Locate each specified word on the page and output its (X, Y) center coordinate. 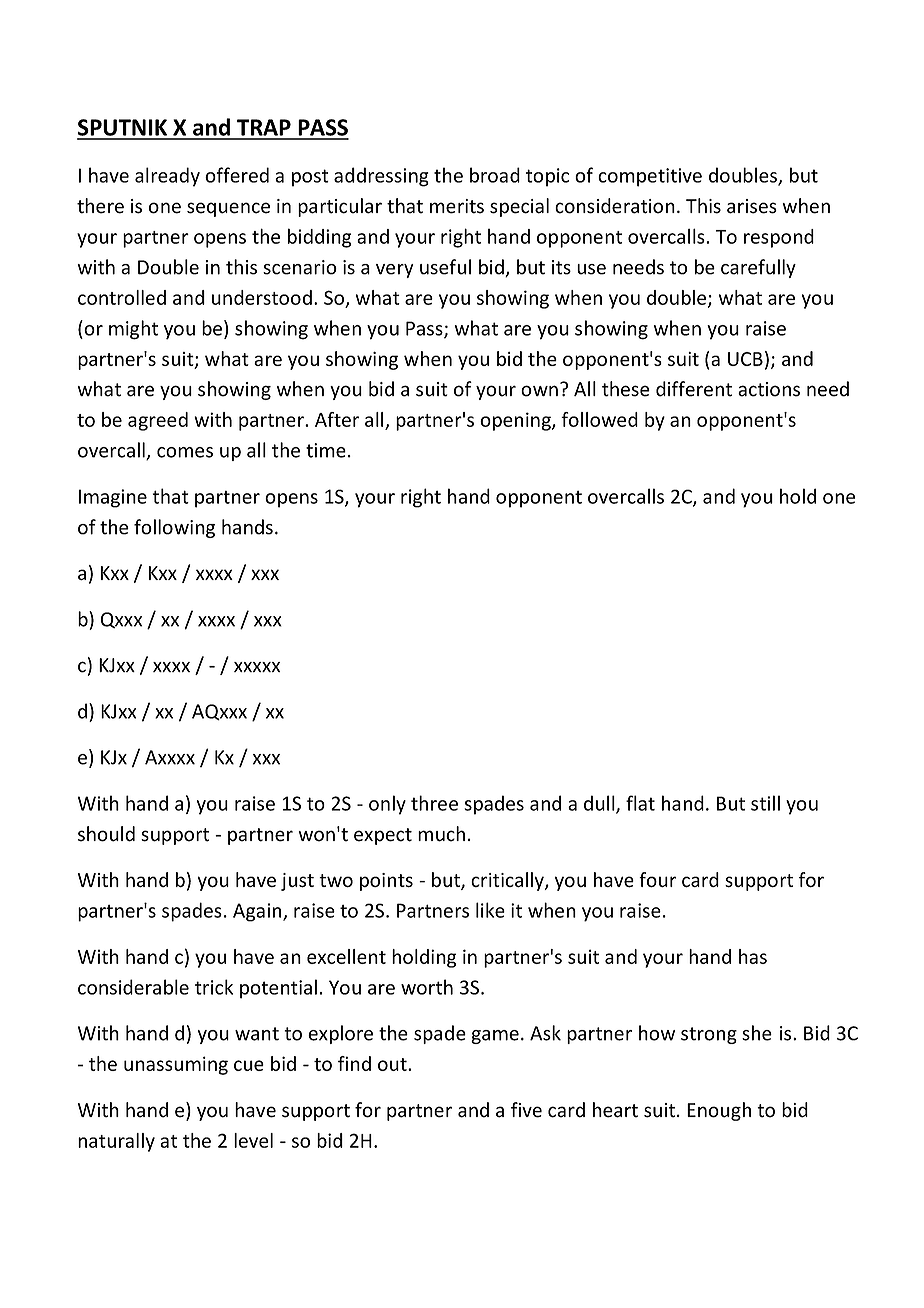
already (167, 177)
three (434, 803)
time (326, 450)
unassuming (176, 1065)
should (106, 834)
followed (599, 419)
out (393, 1064)
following (174, 528)
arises (752, 206)
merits (457, 206)
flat (640, 803)
